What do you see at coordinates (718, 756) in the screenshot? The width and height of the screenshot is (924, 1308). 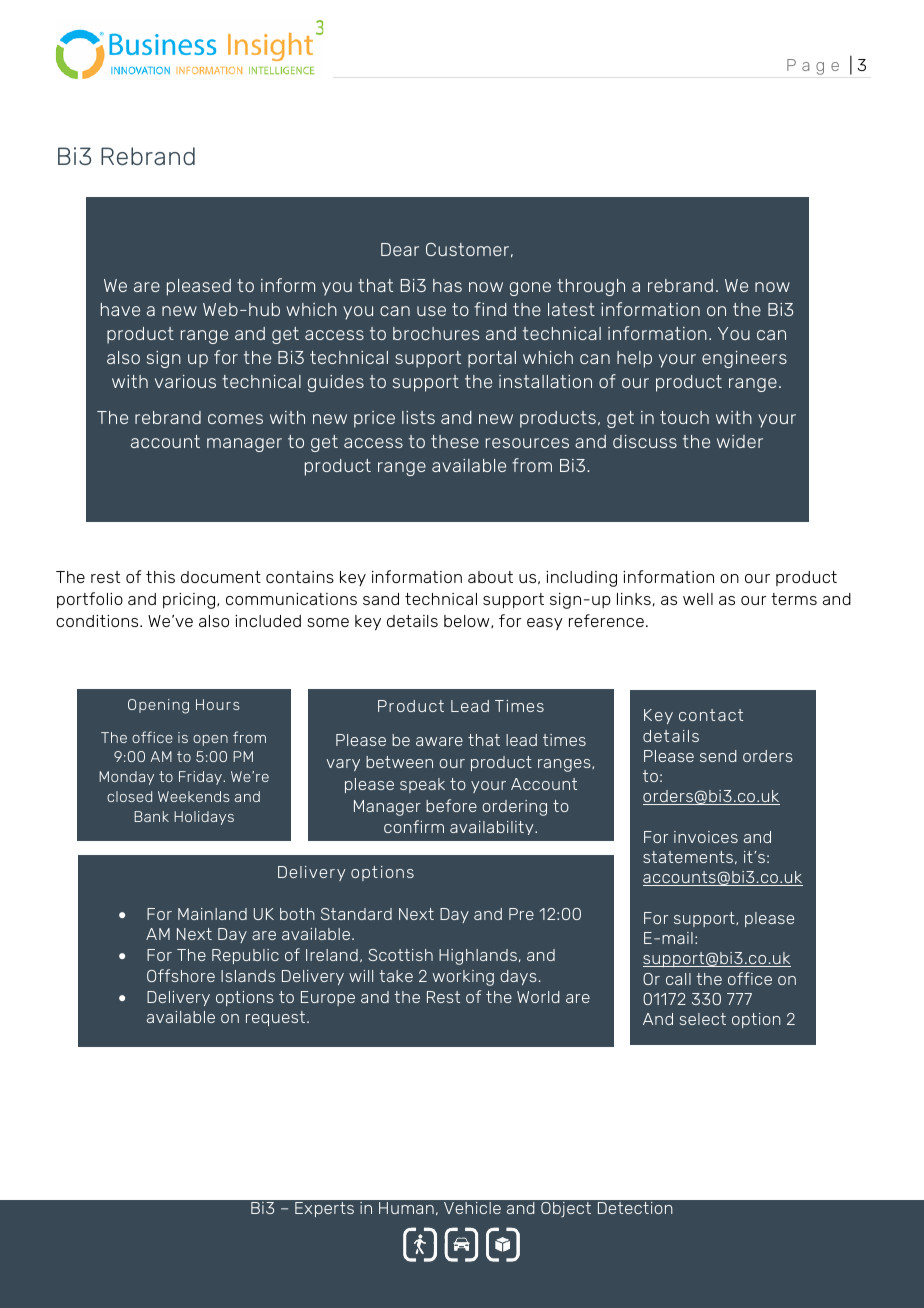 I see `send` at bounding box center [718, 756].
